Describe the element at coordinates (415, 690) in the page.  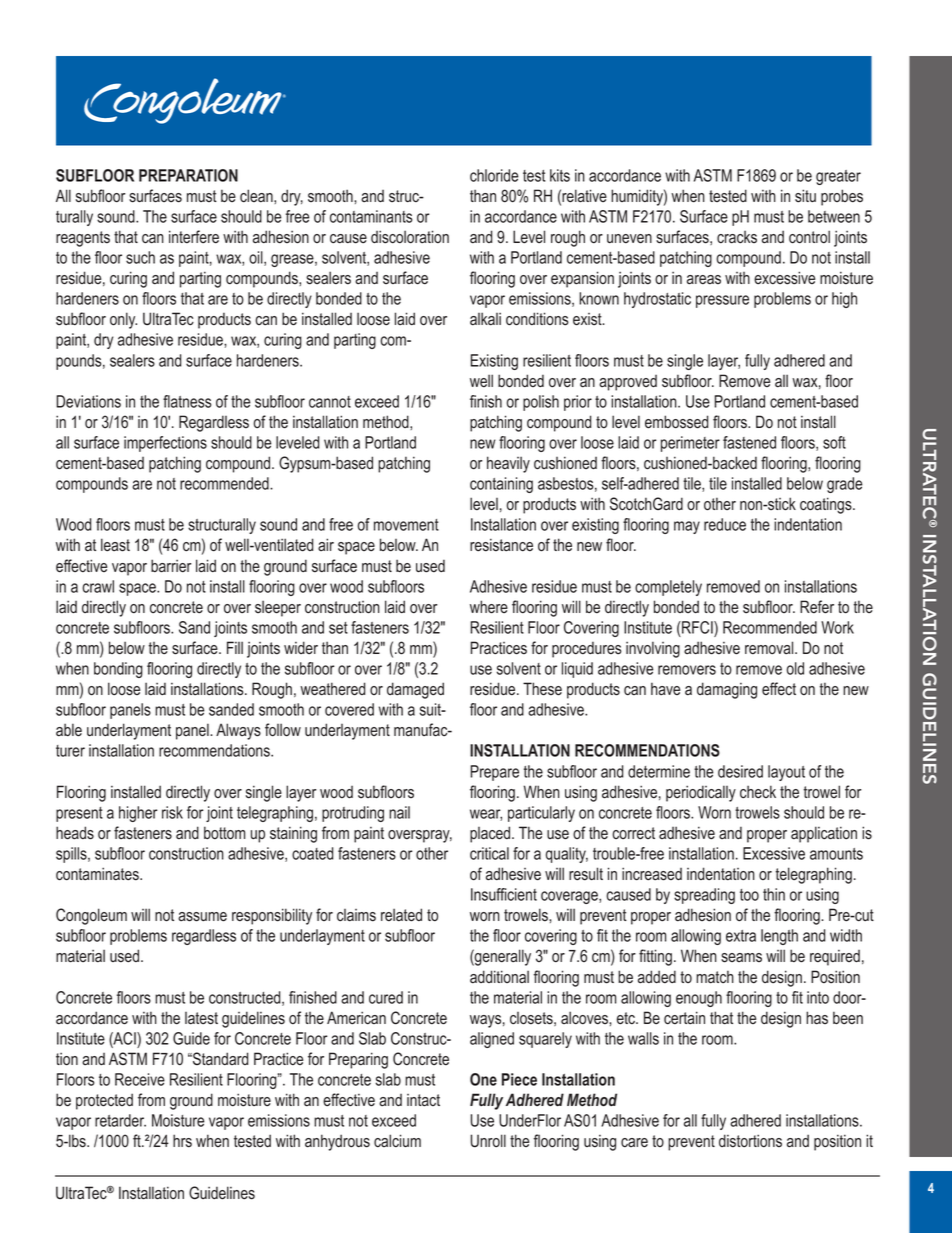
I see `damaged` at that location.
